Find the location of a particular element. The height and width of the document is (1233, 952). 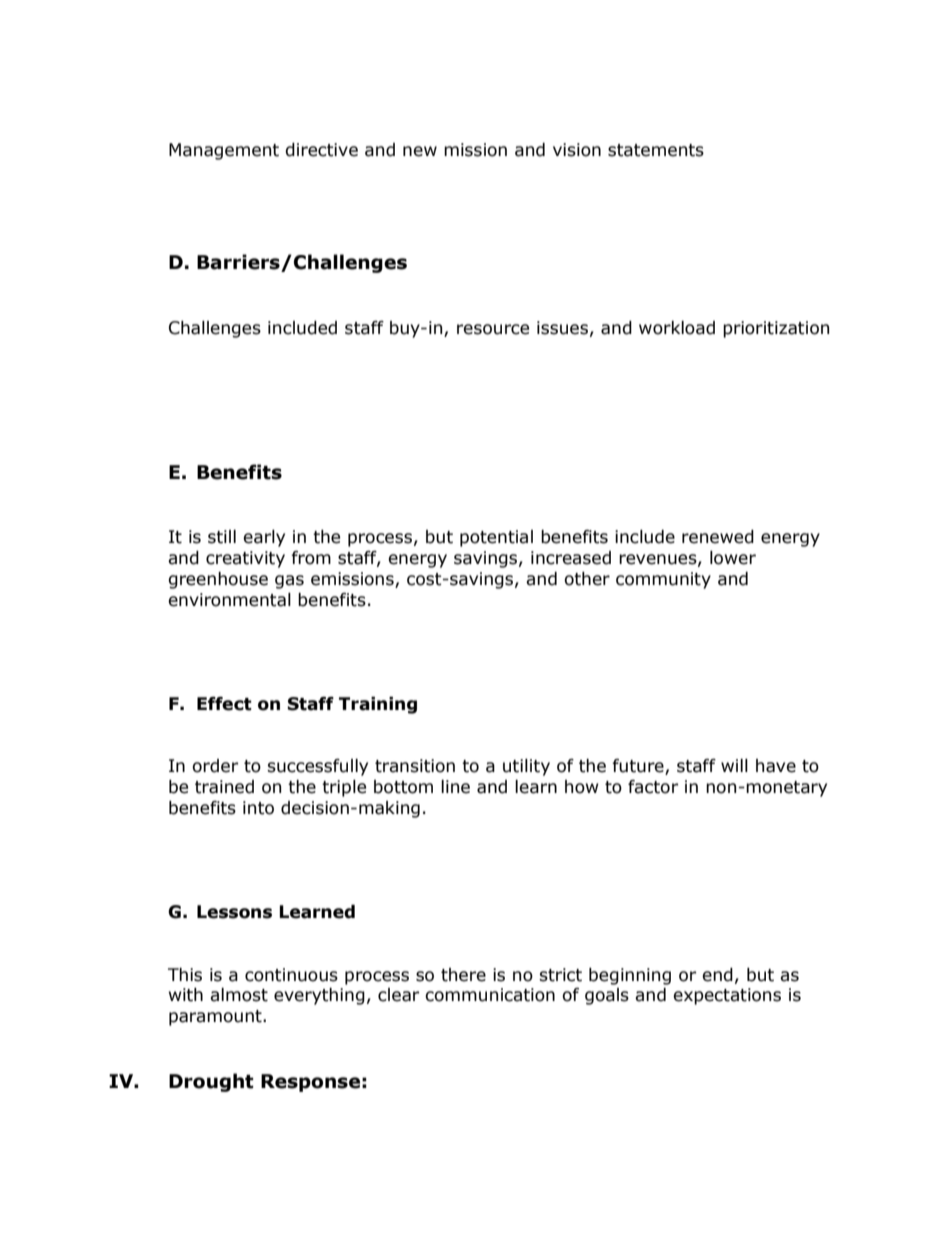

communication is located at coordinates (490, 995).
